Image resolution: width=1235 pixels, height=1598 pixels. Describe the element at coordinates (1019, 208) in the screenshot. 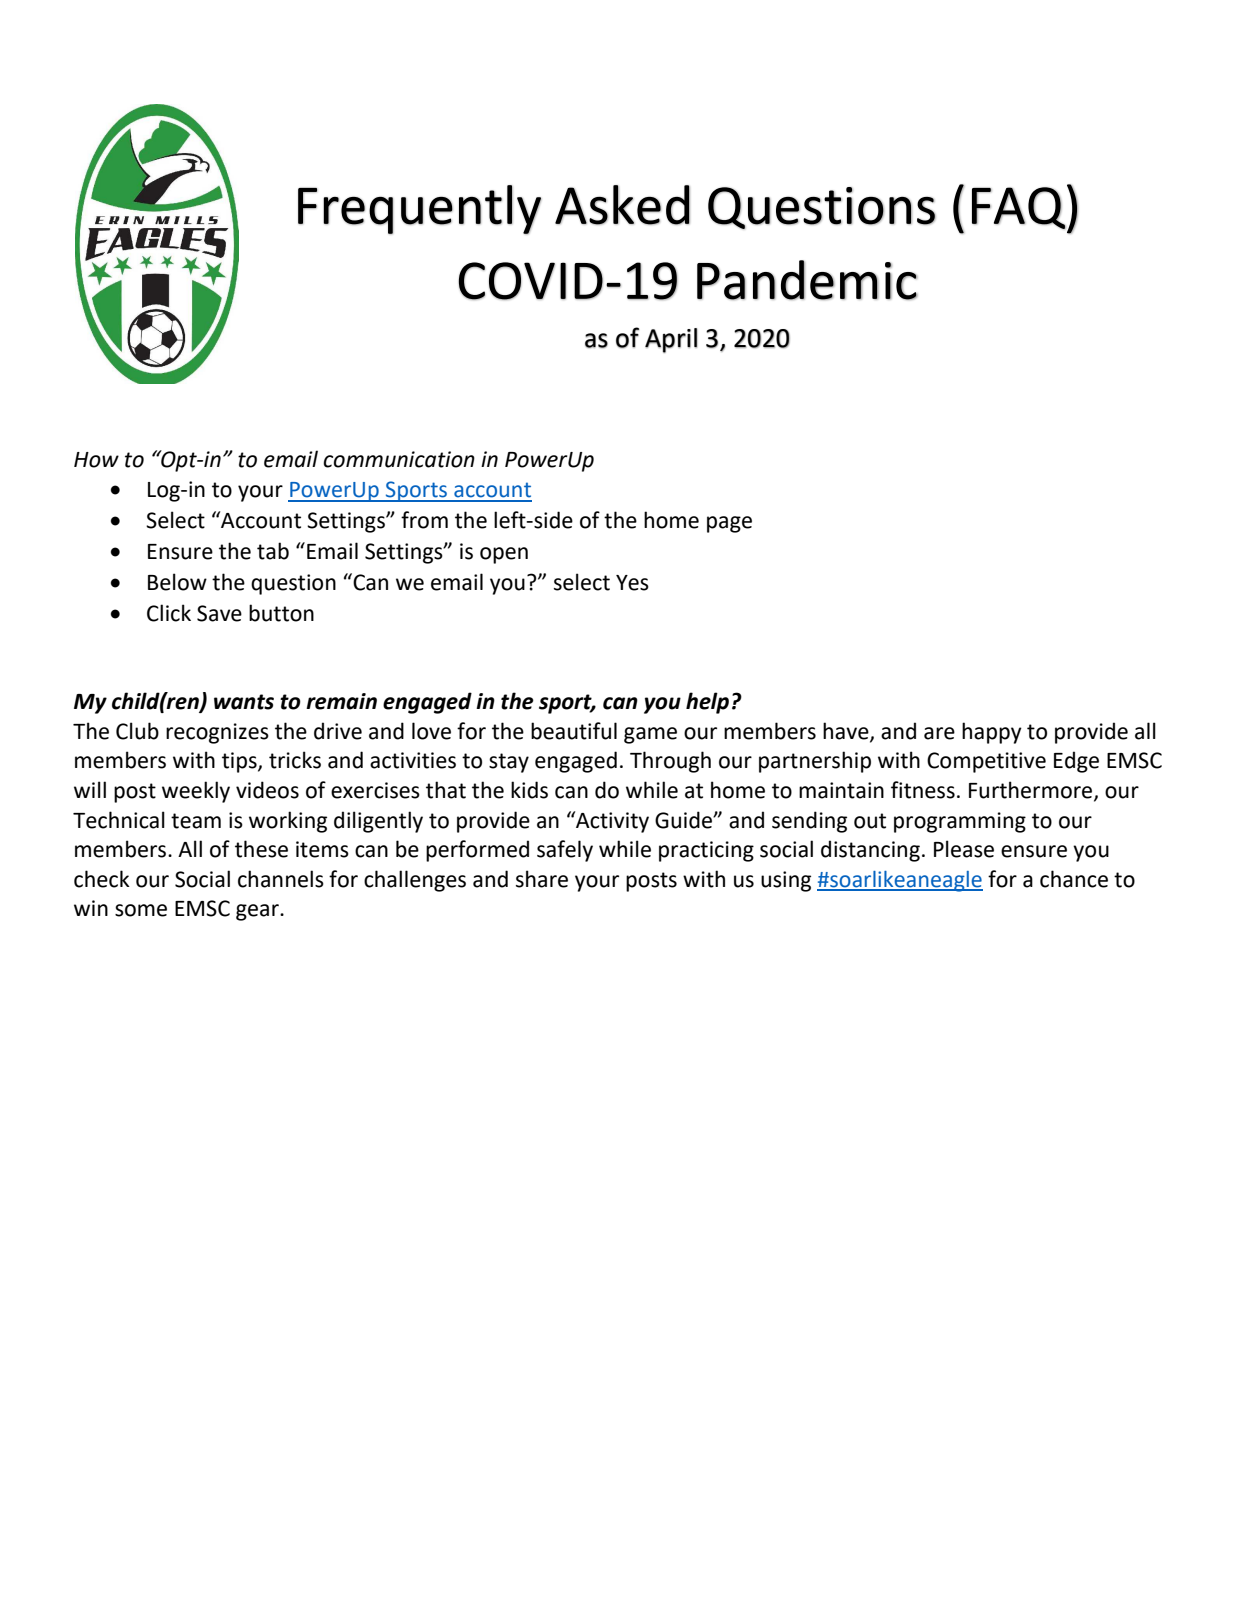

I see `FAQ` at that location.
